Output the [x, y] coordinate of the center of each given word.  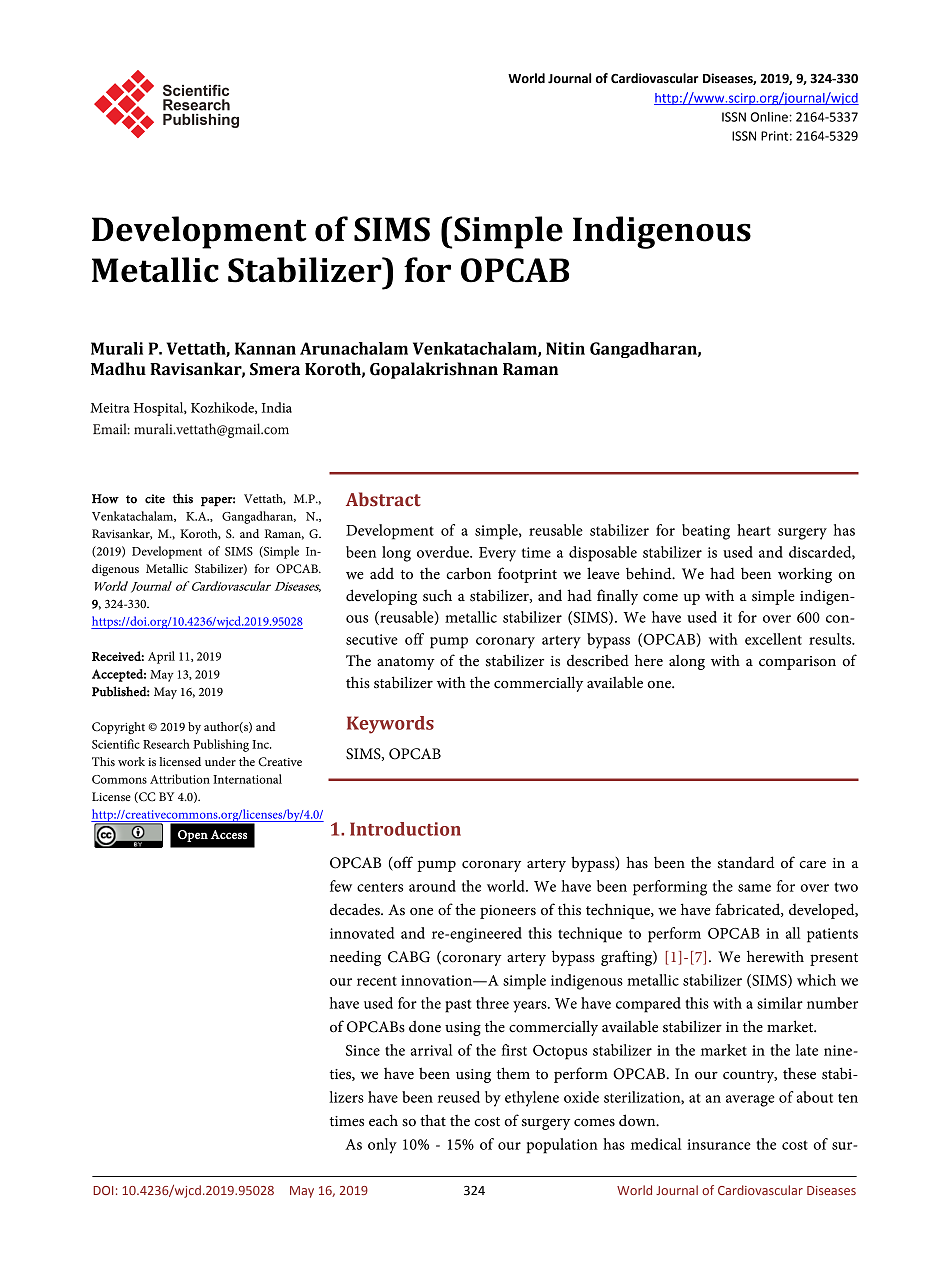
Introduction [405, 829]
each [383, 1120]
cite [155, 499]
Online [769, 117]
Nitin [565, 348]
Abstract [383, 499]
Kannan [265, 348]
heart [754, 530]
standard [746, 862]
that [433, 1120]
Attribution [180, 779]
